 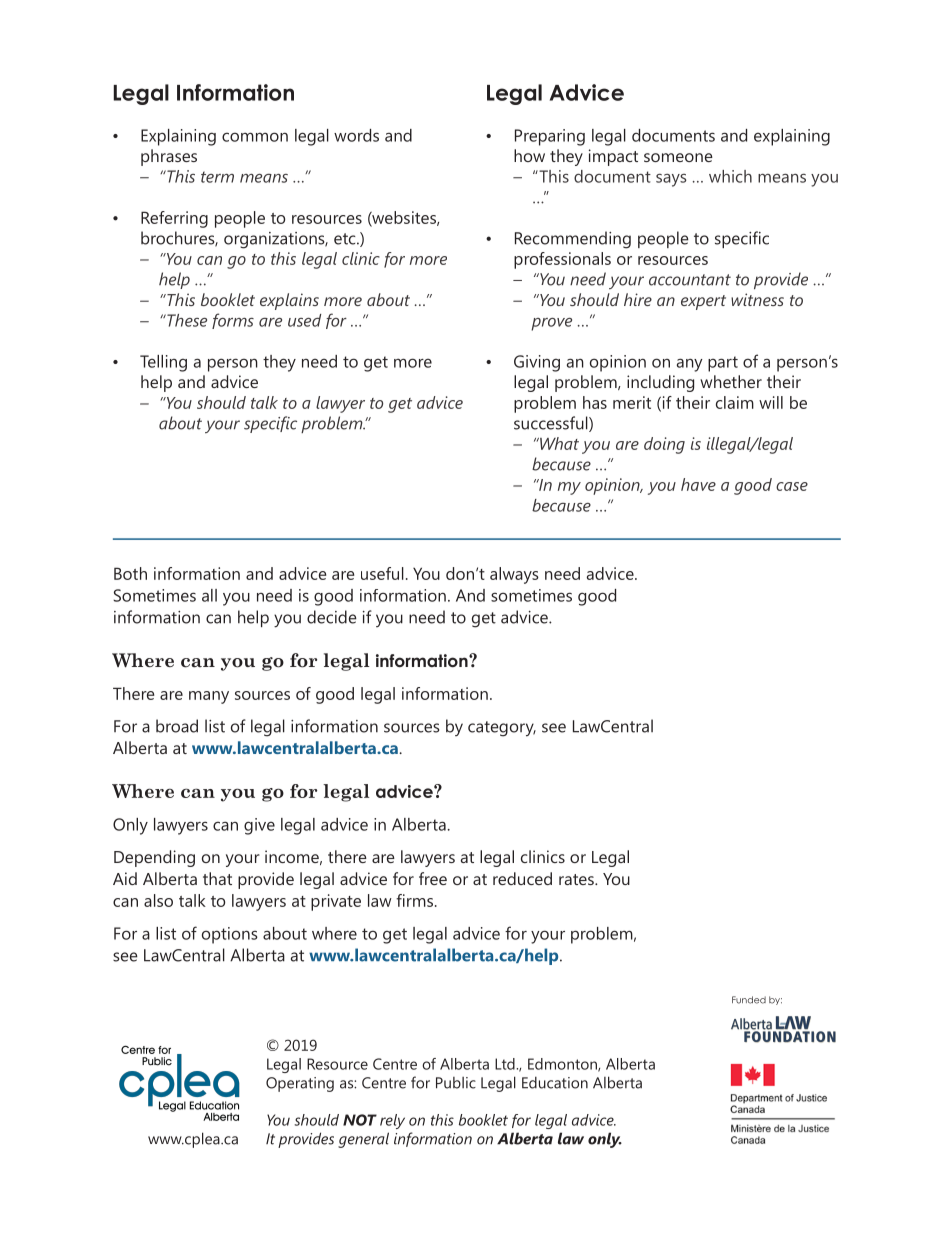 What do you see at coordinates (456, 1083) in the screenshot?
I see `Public` at bounding box center [456, 1083].
